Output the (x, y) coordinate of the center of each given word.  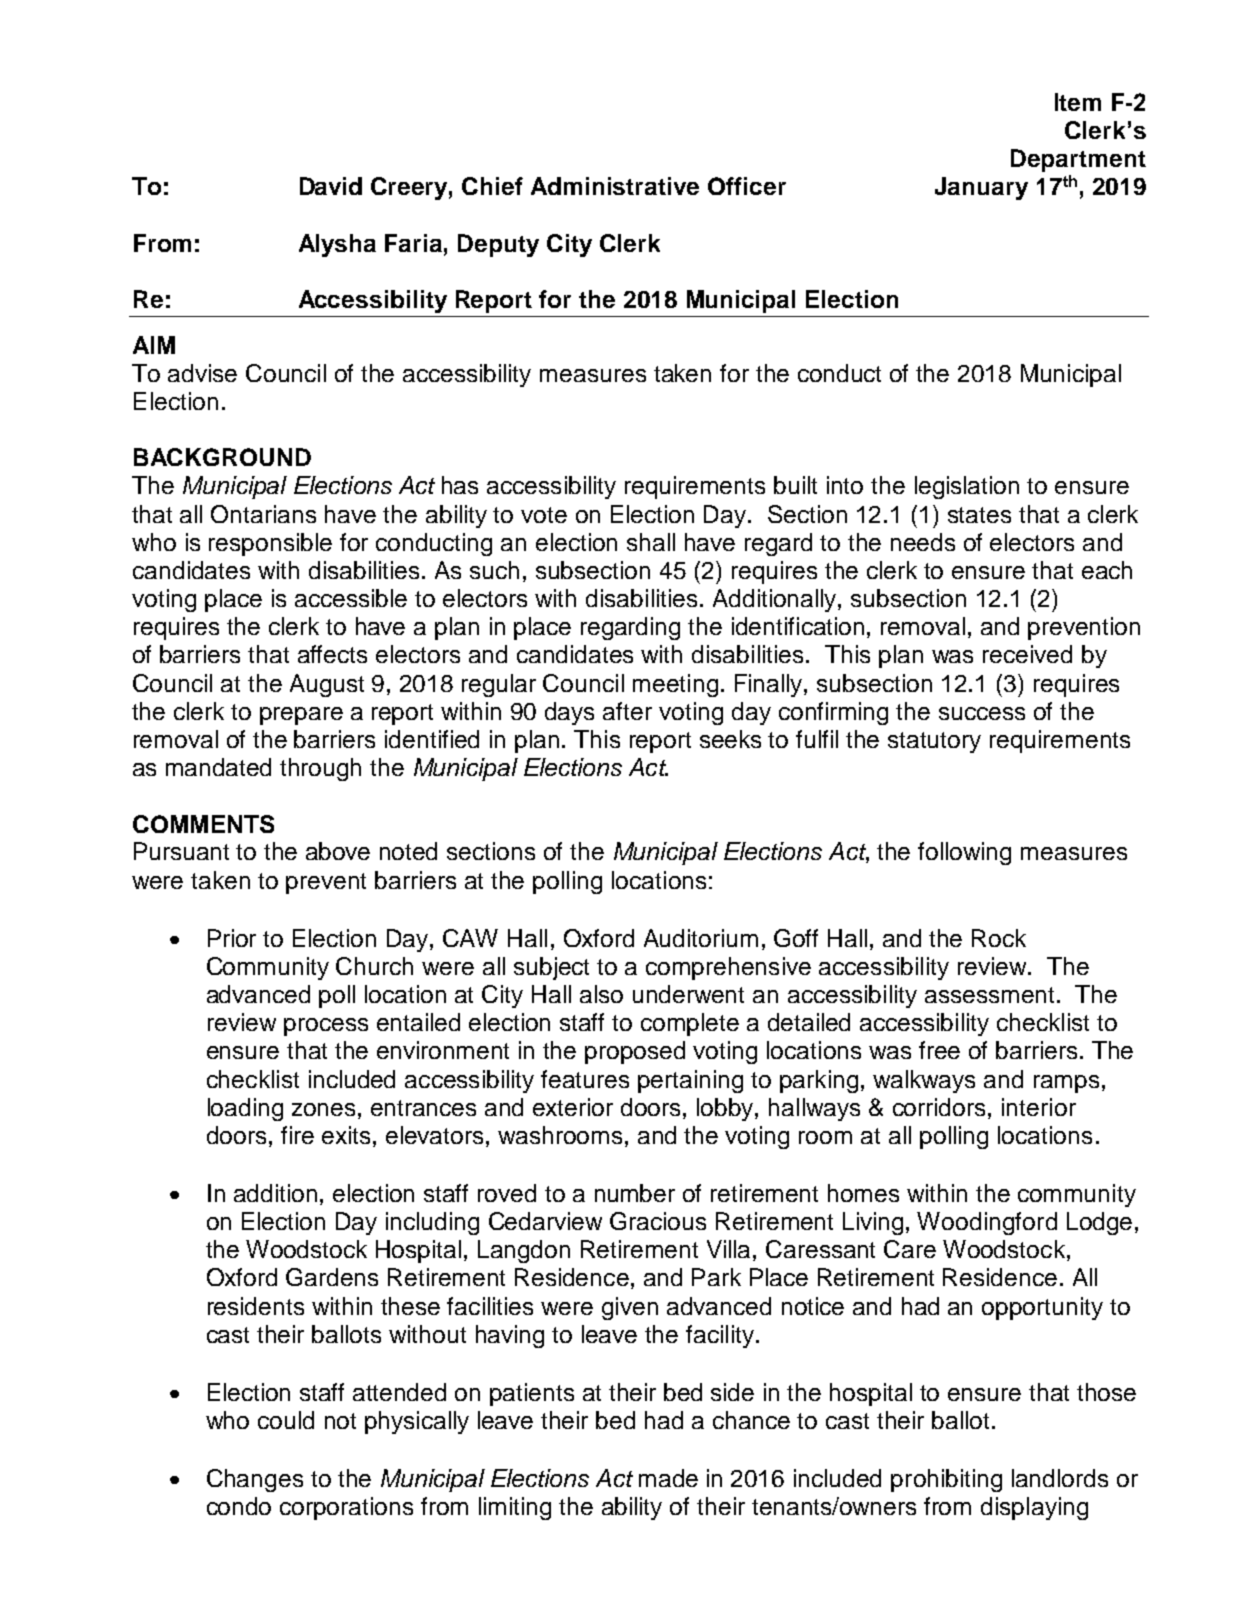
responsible (270, 544)
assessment (989, 995)
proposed (635, 1052)
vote (544, 515)
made (668, 1478)
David (331, 186)
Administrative (615, 186)
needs (923, 542)
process (326, 1027)
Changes (255, 1480)
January (981, 188)
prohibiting (946, 1480)
